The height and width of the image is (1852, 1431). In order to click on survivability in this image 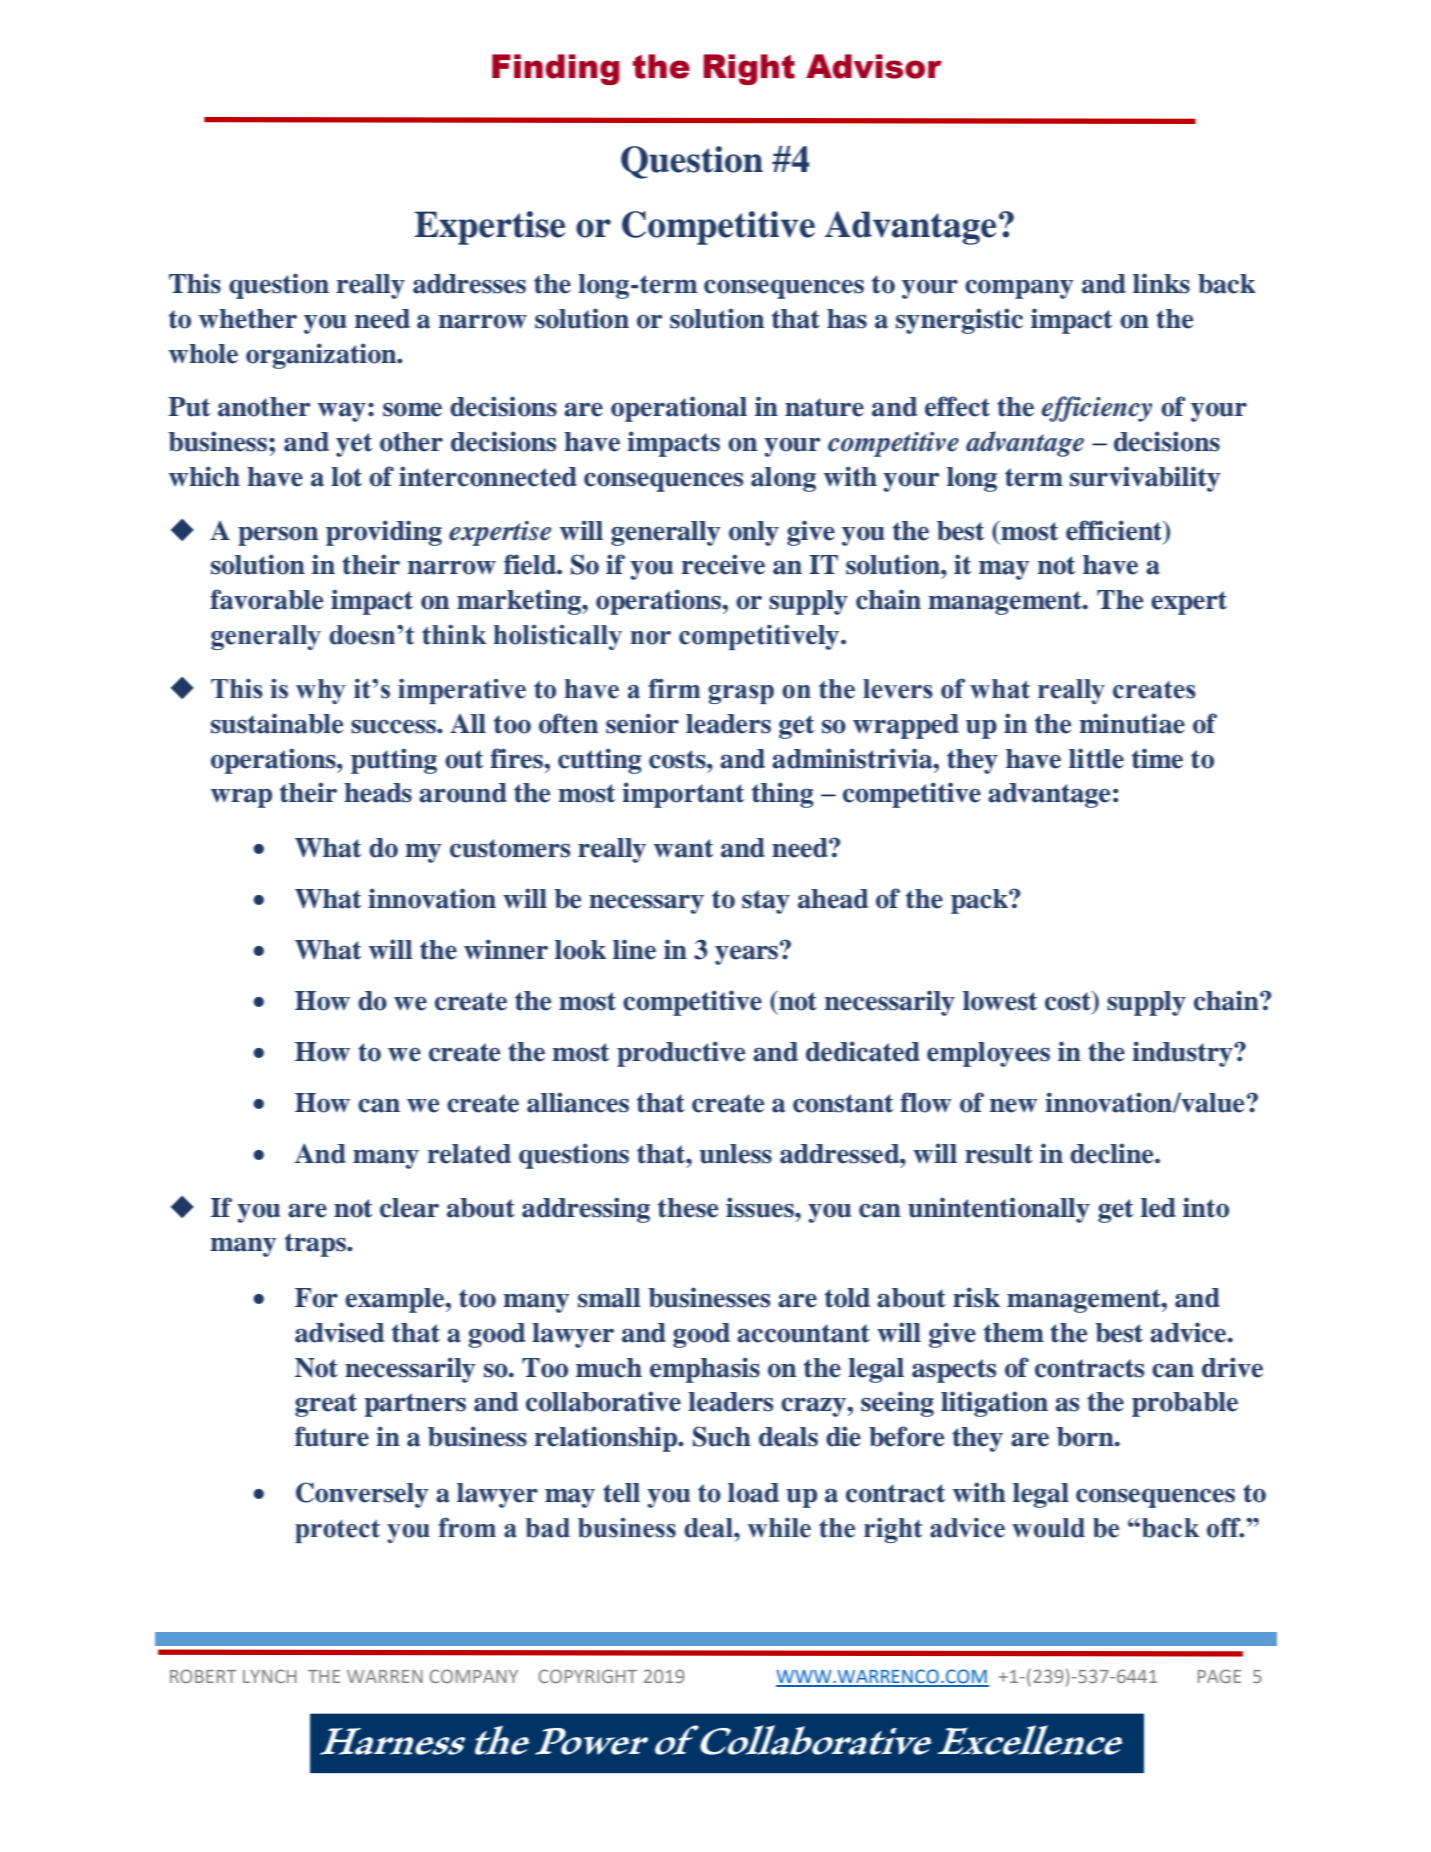, I will do `click(1145, 479)`.
